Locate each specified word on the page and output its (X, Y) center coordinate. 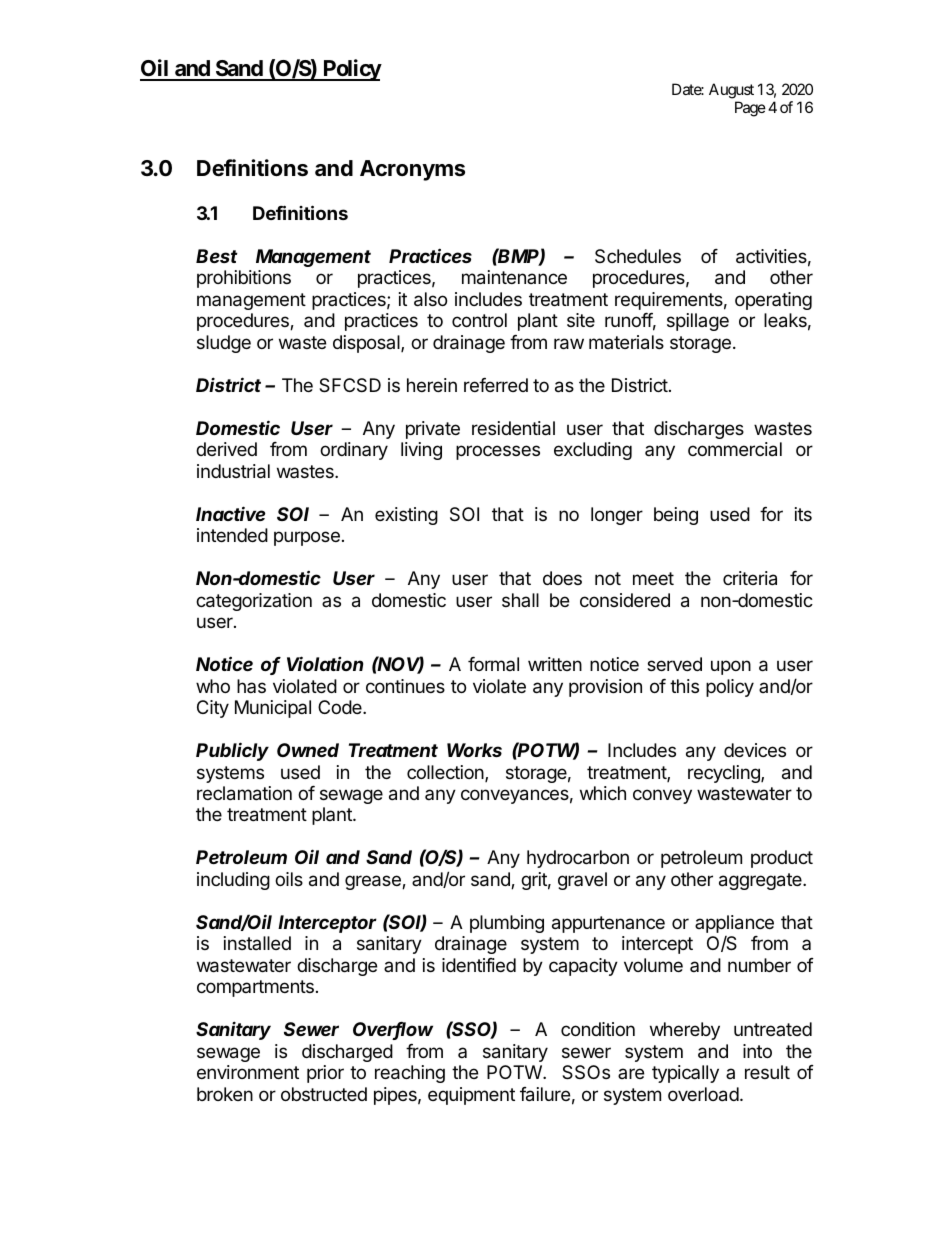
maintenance (514, 277)
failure (545, 1094)
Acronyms (412, 170)
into (757, 1051)
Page (750, 109)
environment (248, 1072)
